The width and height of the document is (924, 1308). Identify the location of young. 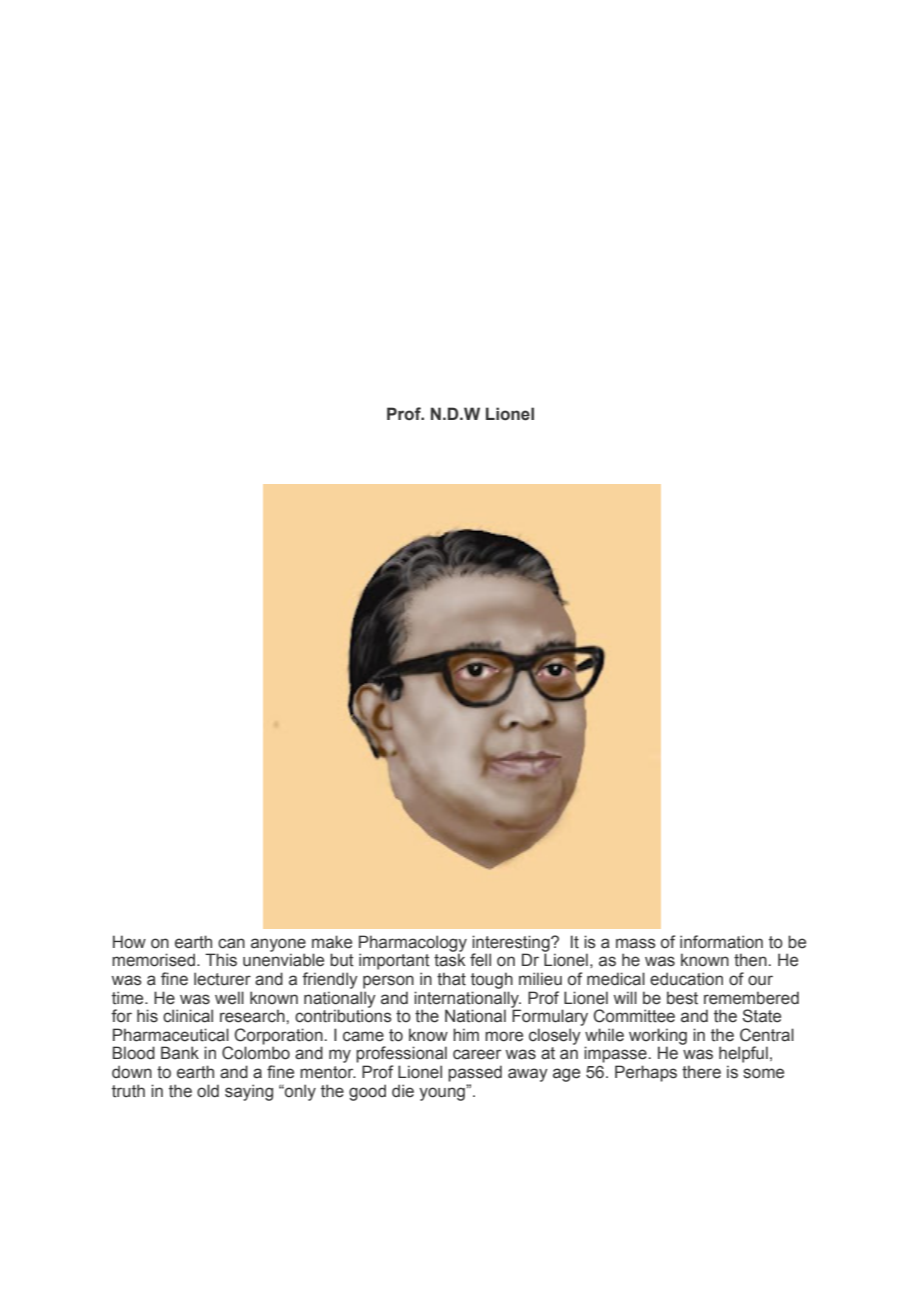
(443, 1093).
